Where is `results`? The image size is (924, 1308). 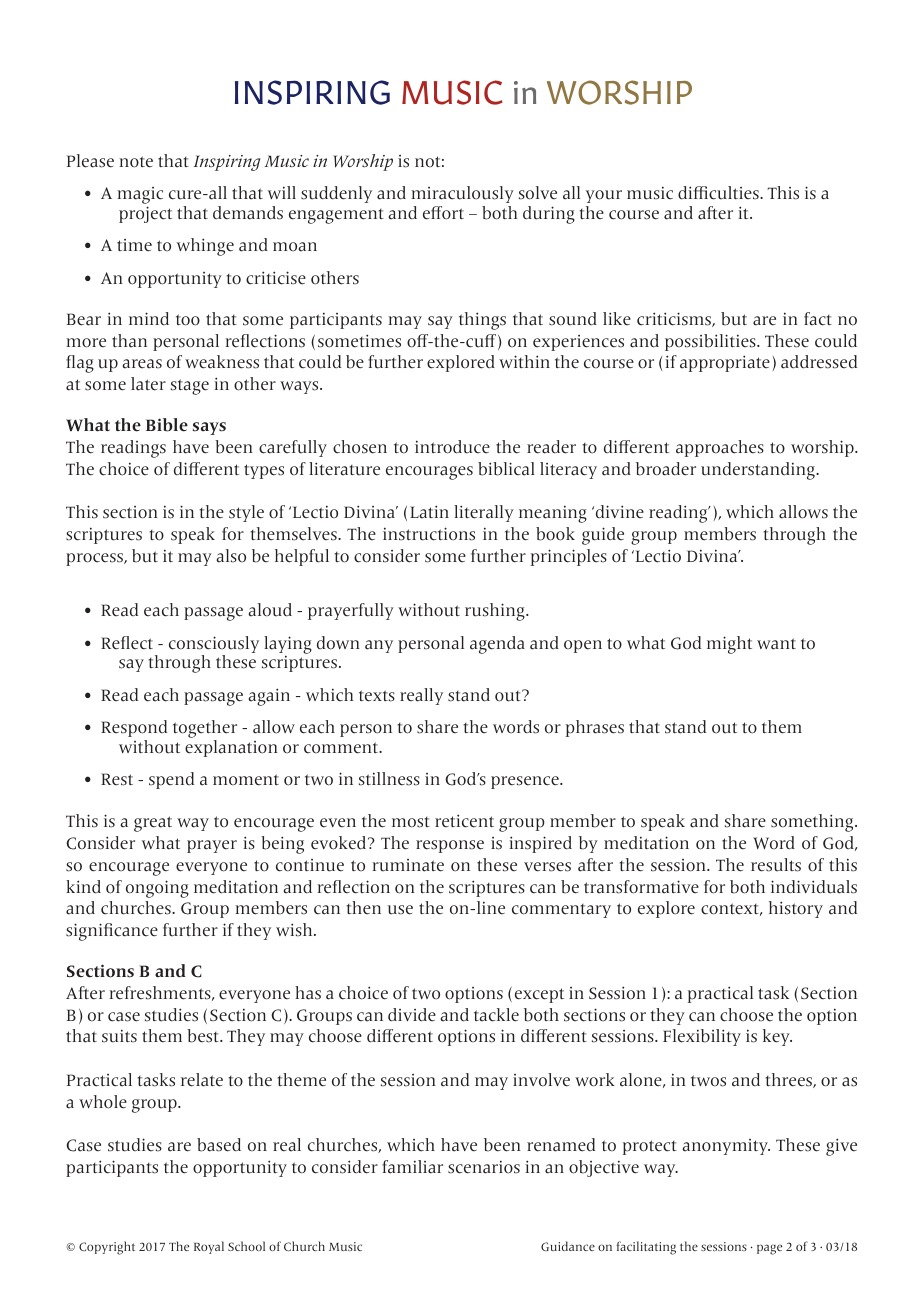 results is located at coordinates (776, 865).
